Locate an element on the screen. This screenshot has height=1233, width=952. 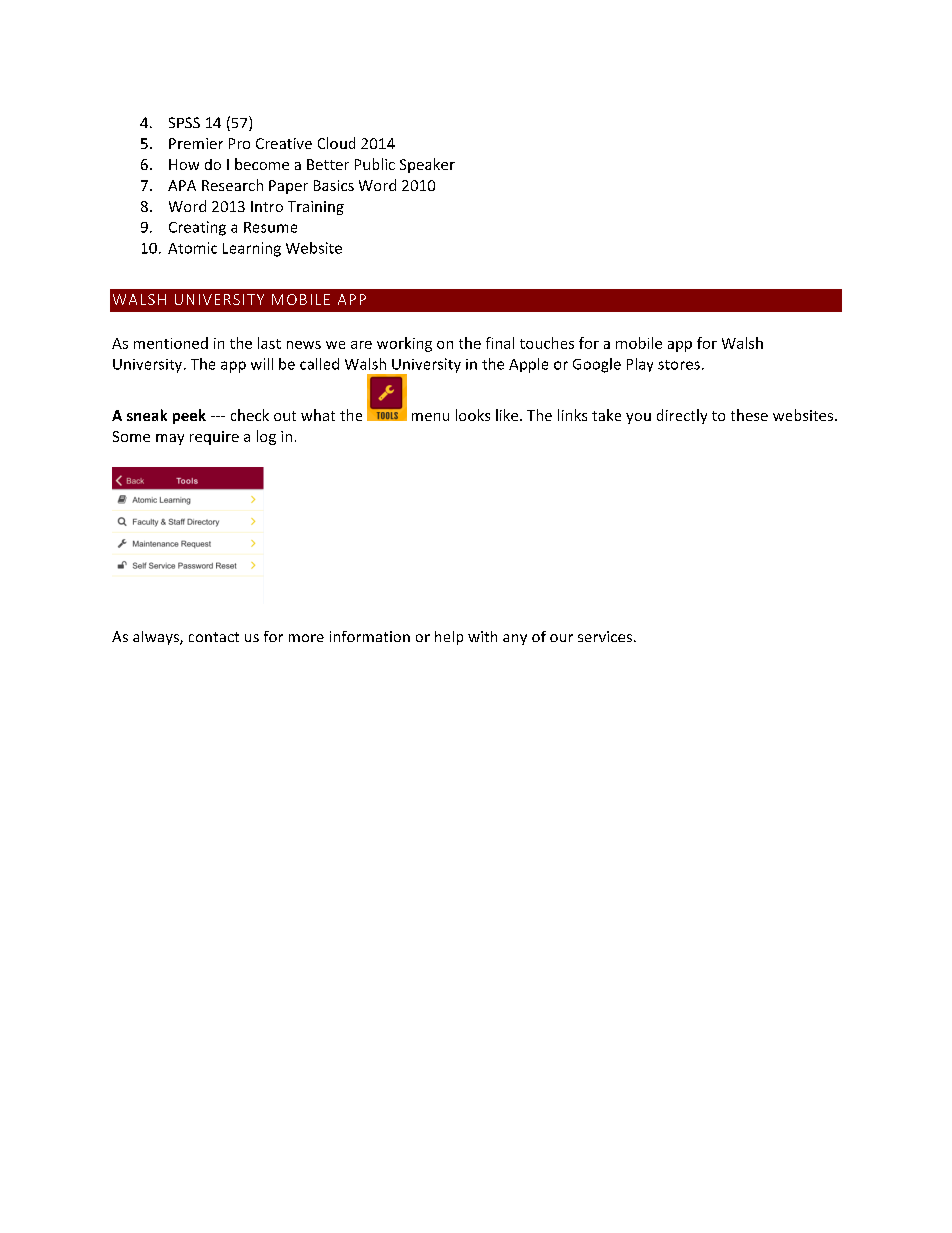
Public is located at coordinates (375, 164).
